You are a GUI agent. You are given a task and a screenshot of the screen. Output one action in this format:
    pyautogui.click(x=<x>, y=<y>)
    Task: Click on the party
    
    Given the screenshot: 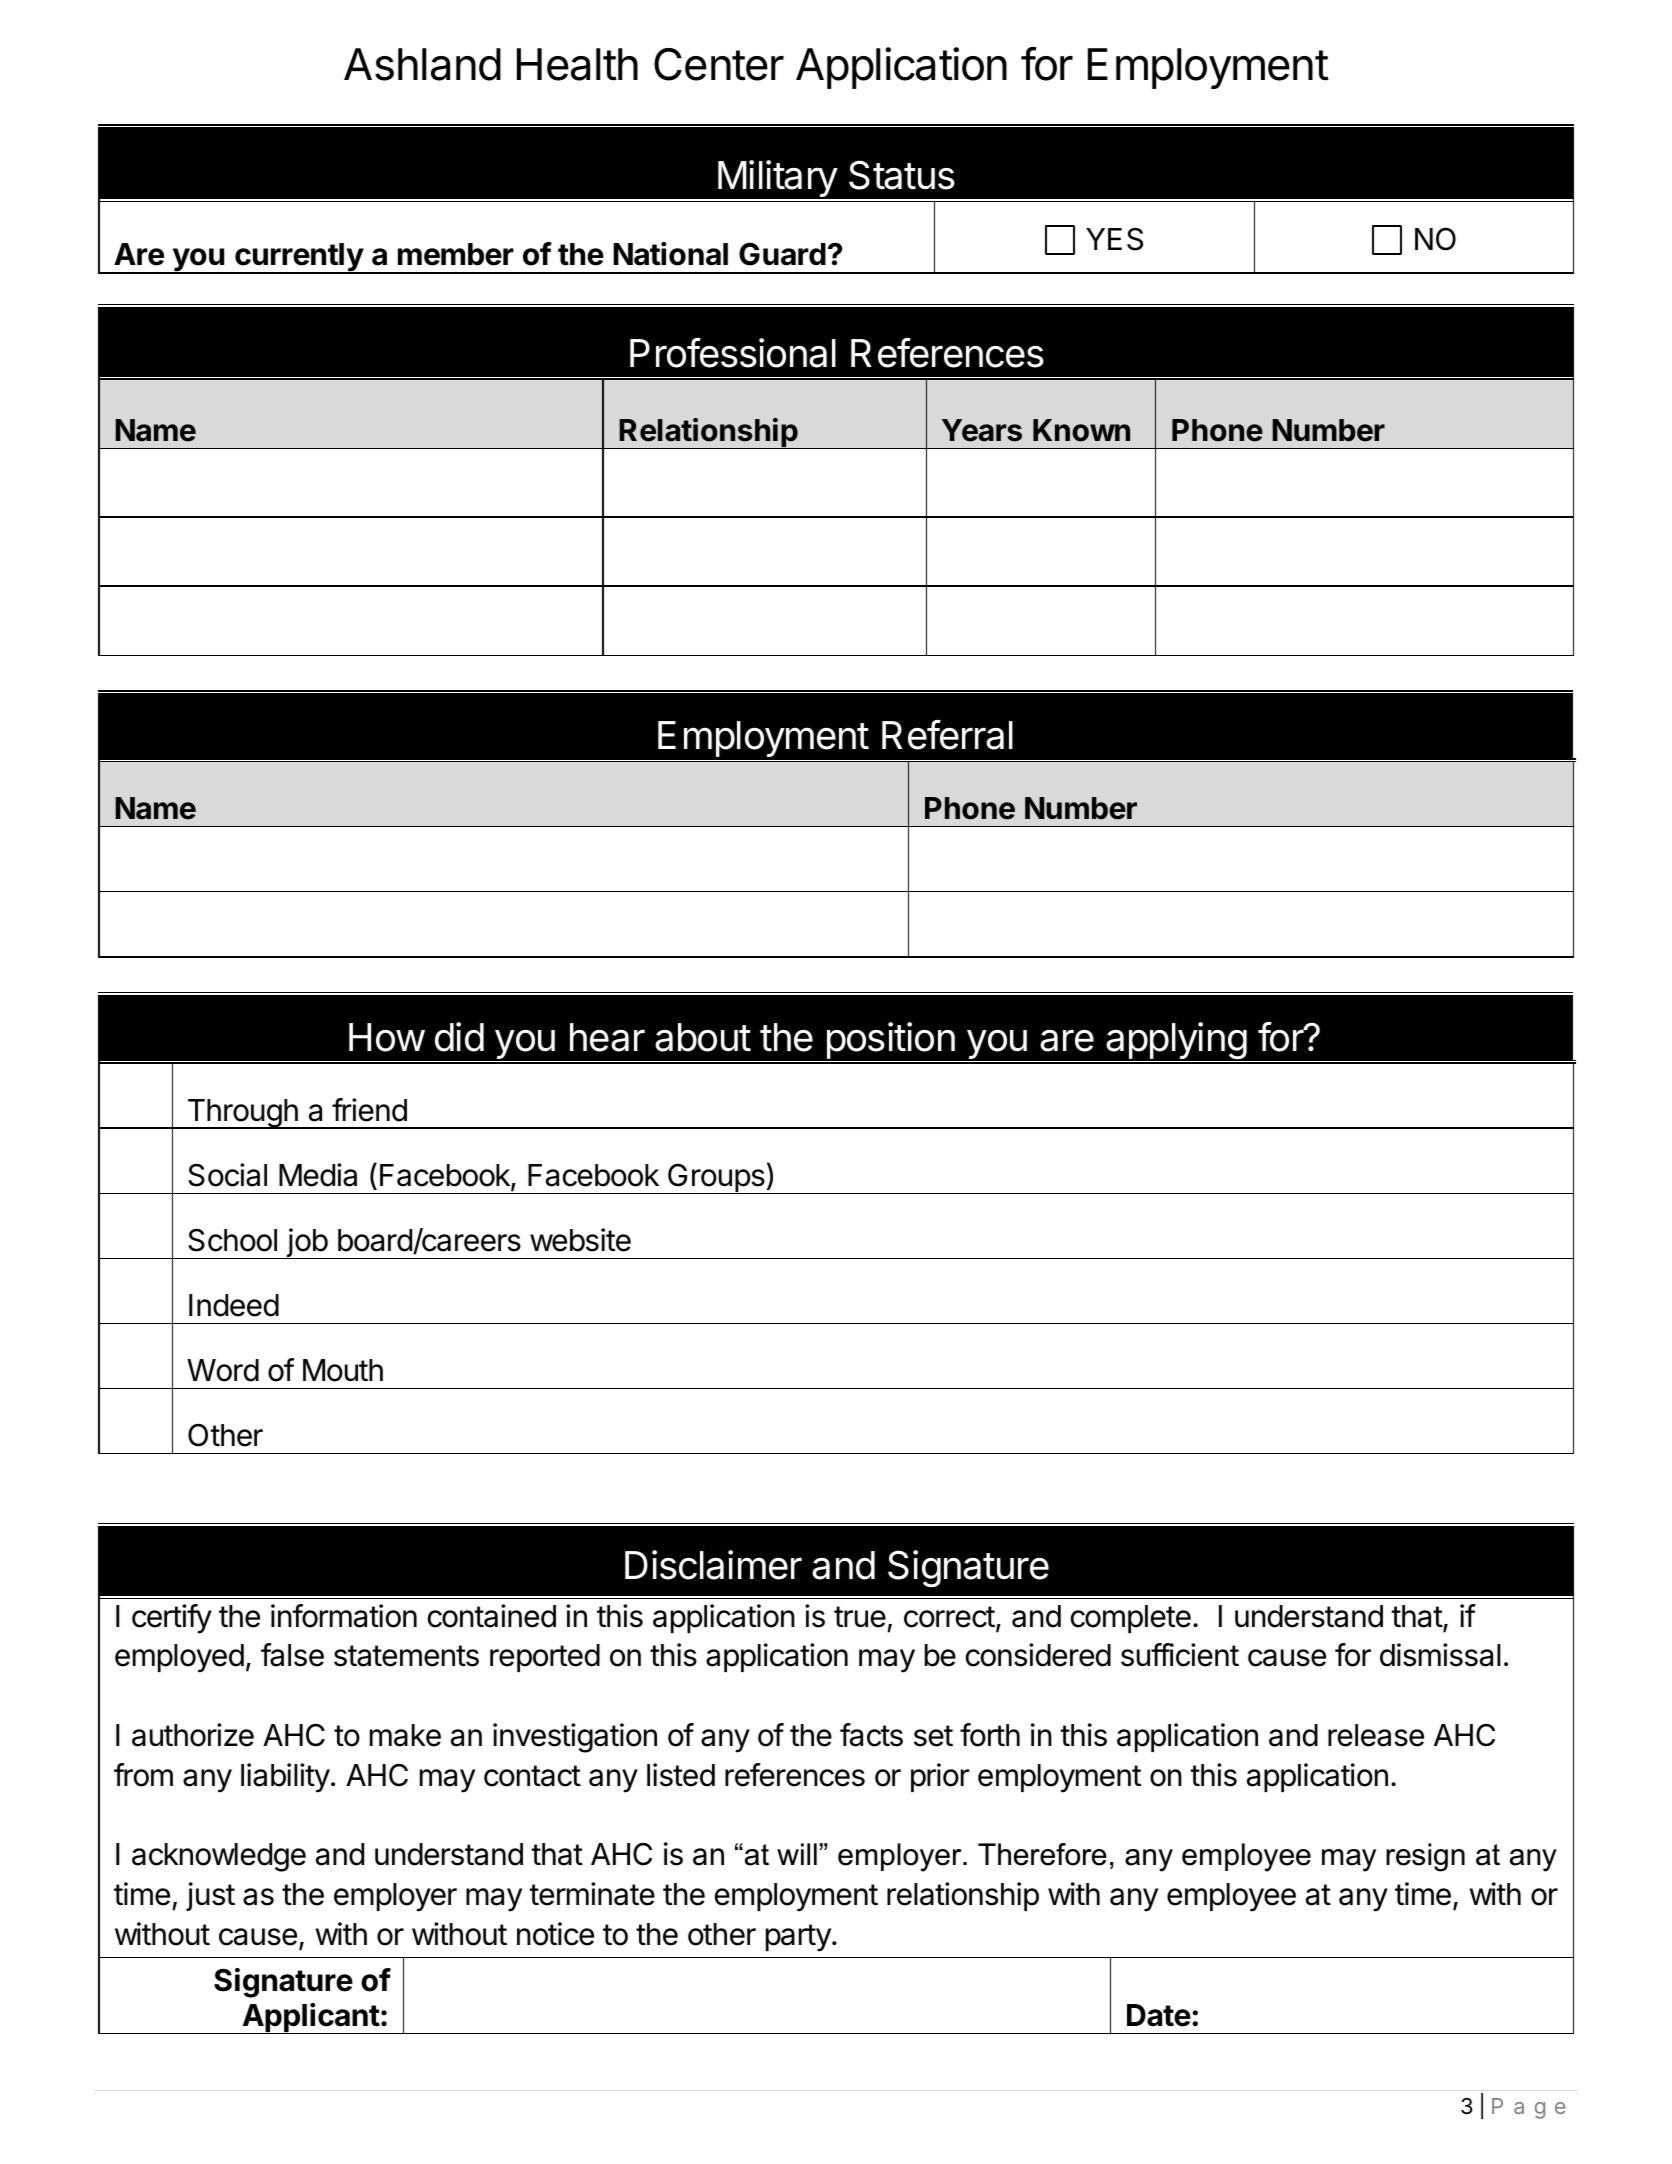 What is the action you would take?
    pyautogui.click(x=799, y=1938)
